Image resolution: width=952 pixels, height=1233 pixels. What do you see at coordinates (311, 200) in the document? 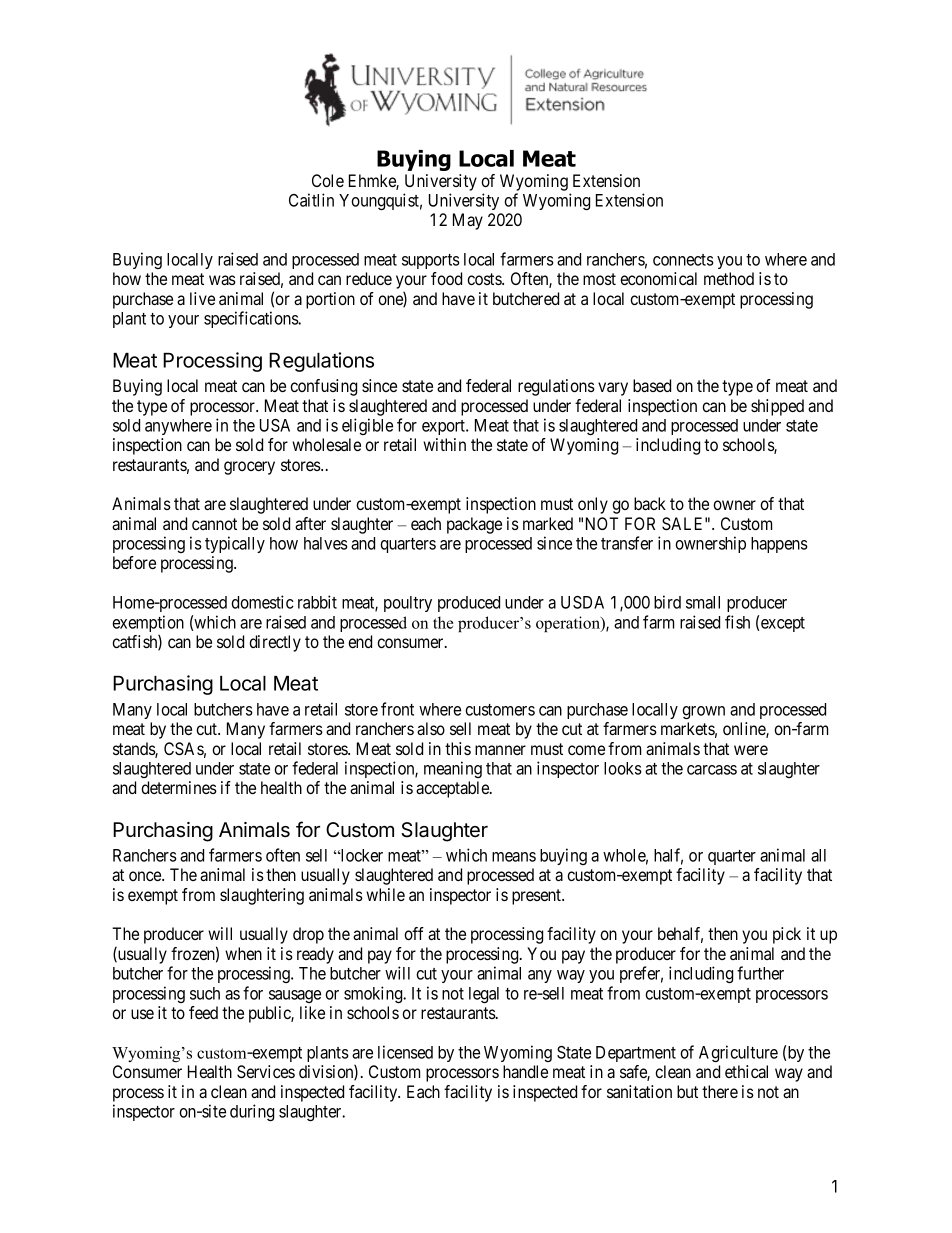
I see `Caitlin` at bounding box center [311, 200].
